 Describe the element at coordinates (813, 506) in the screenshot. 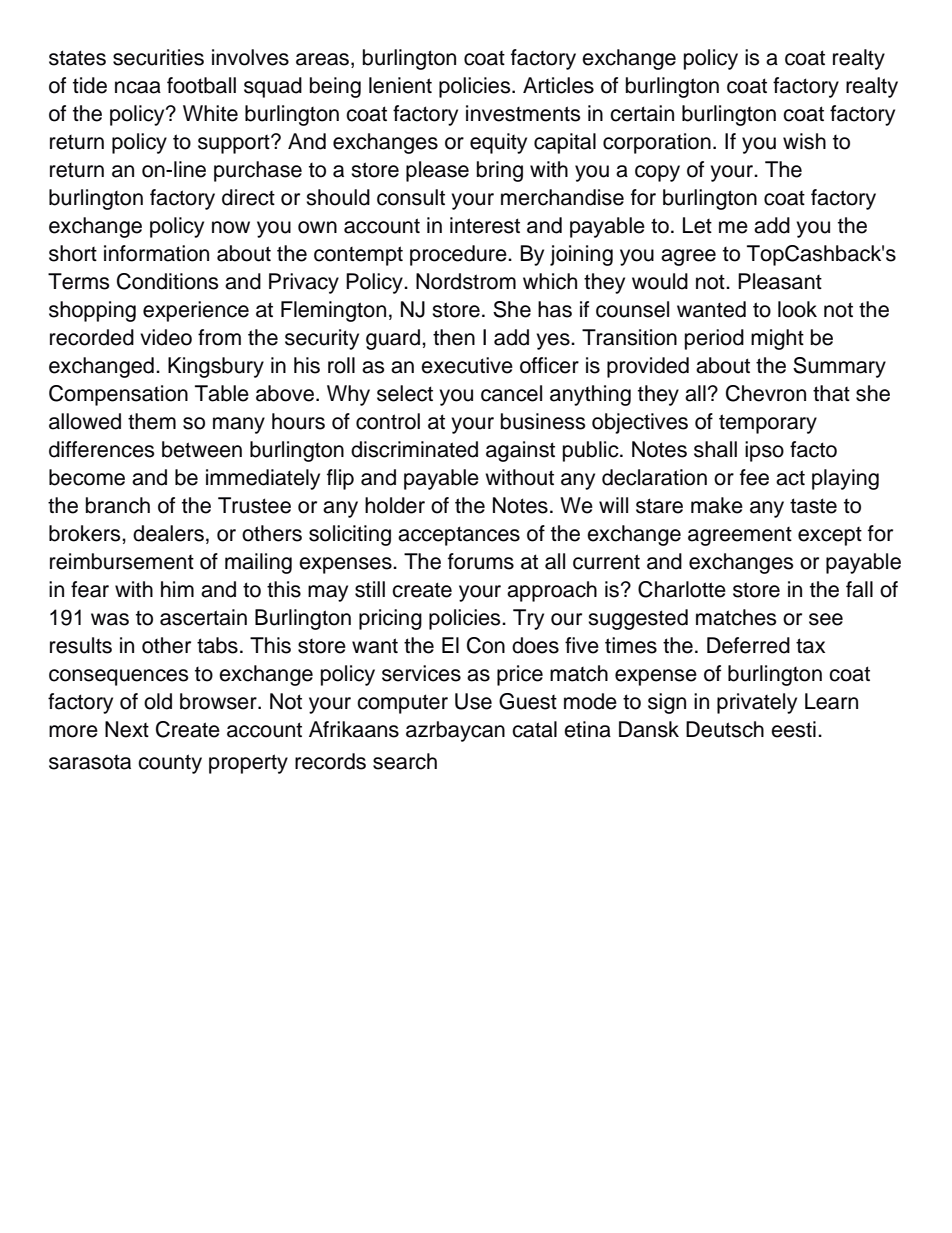

I see `taste` at that location.
